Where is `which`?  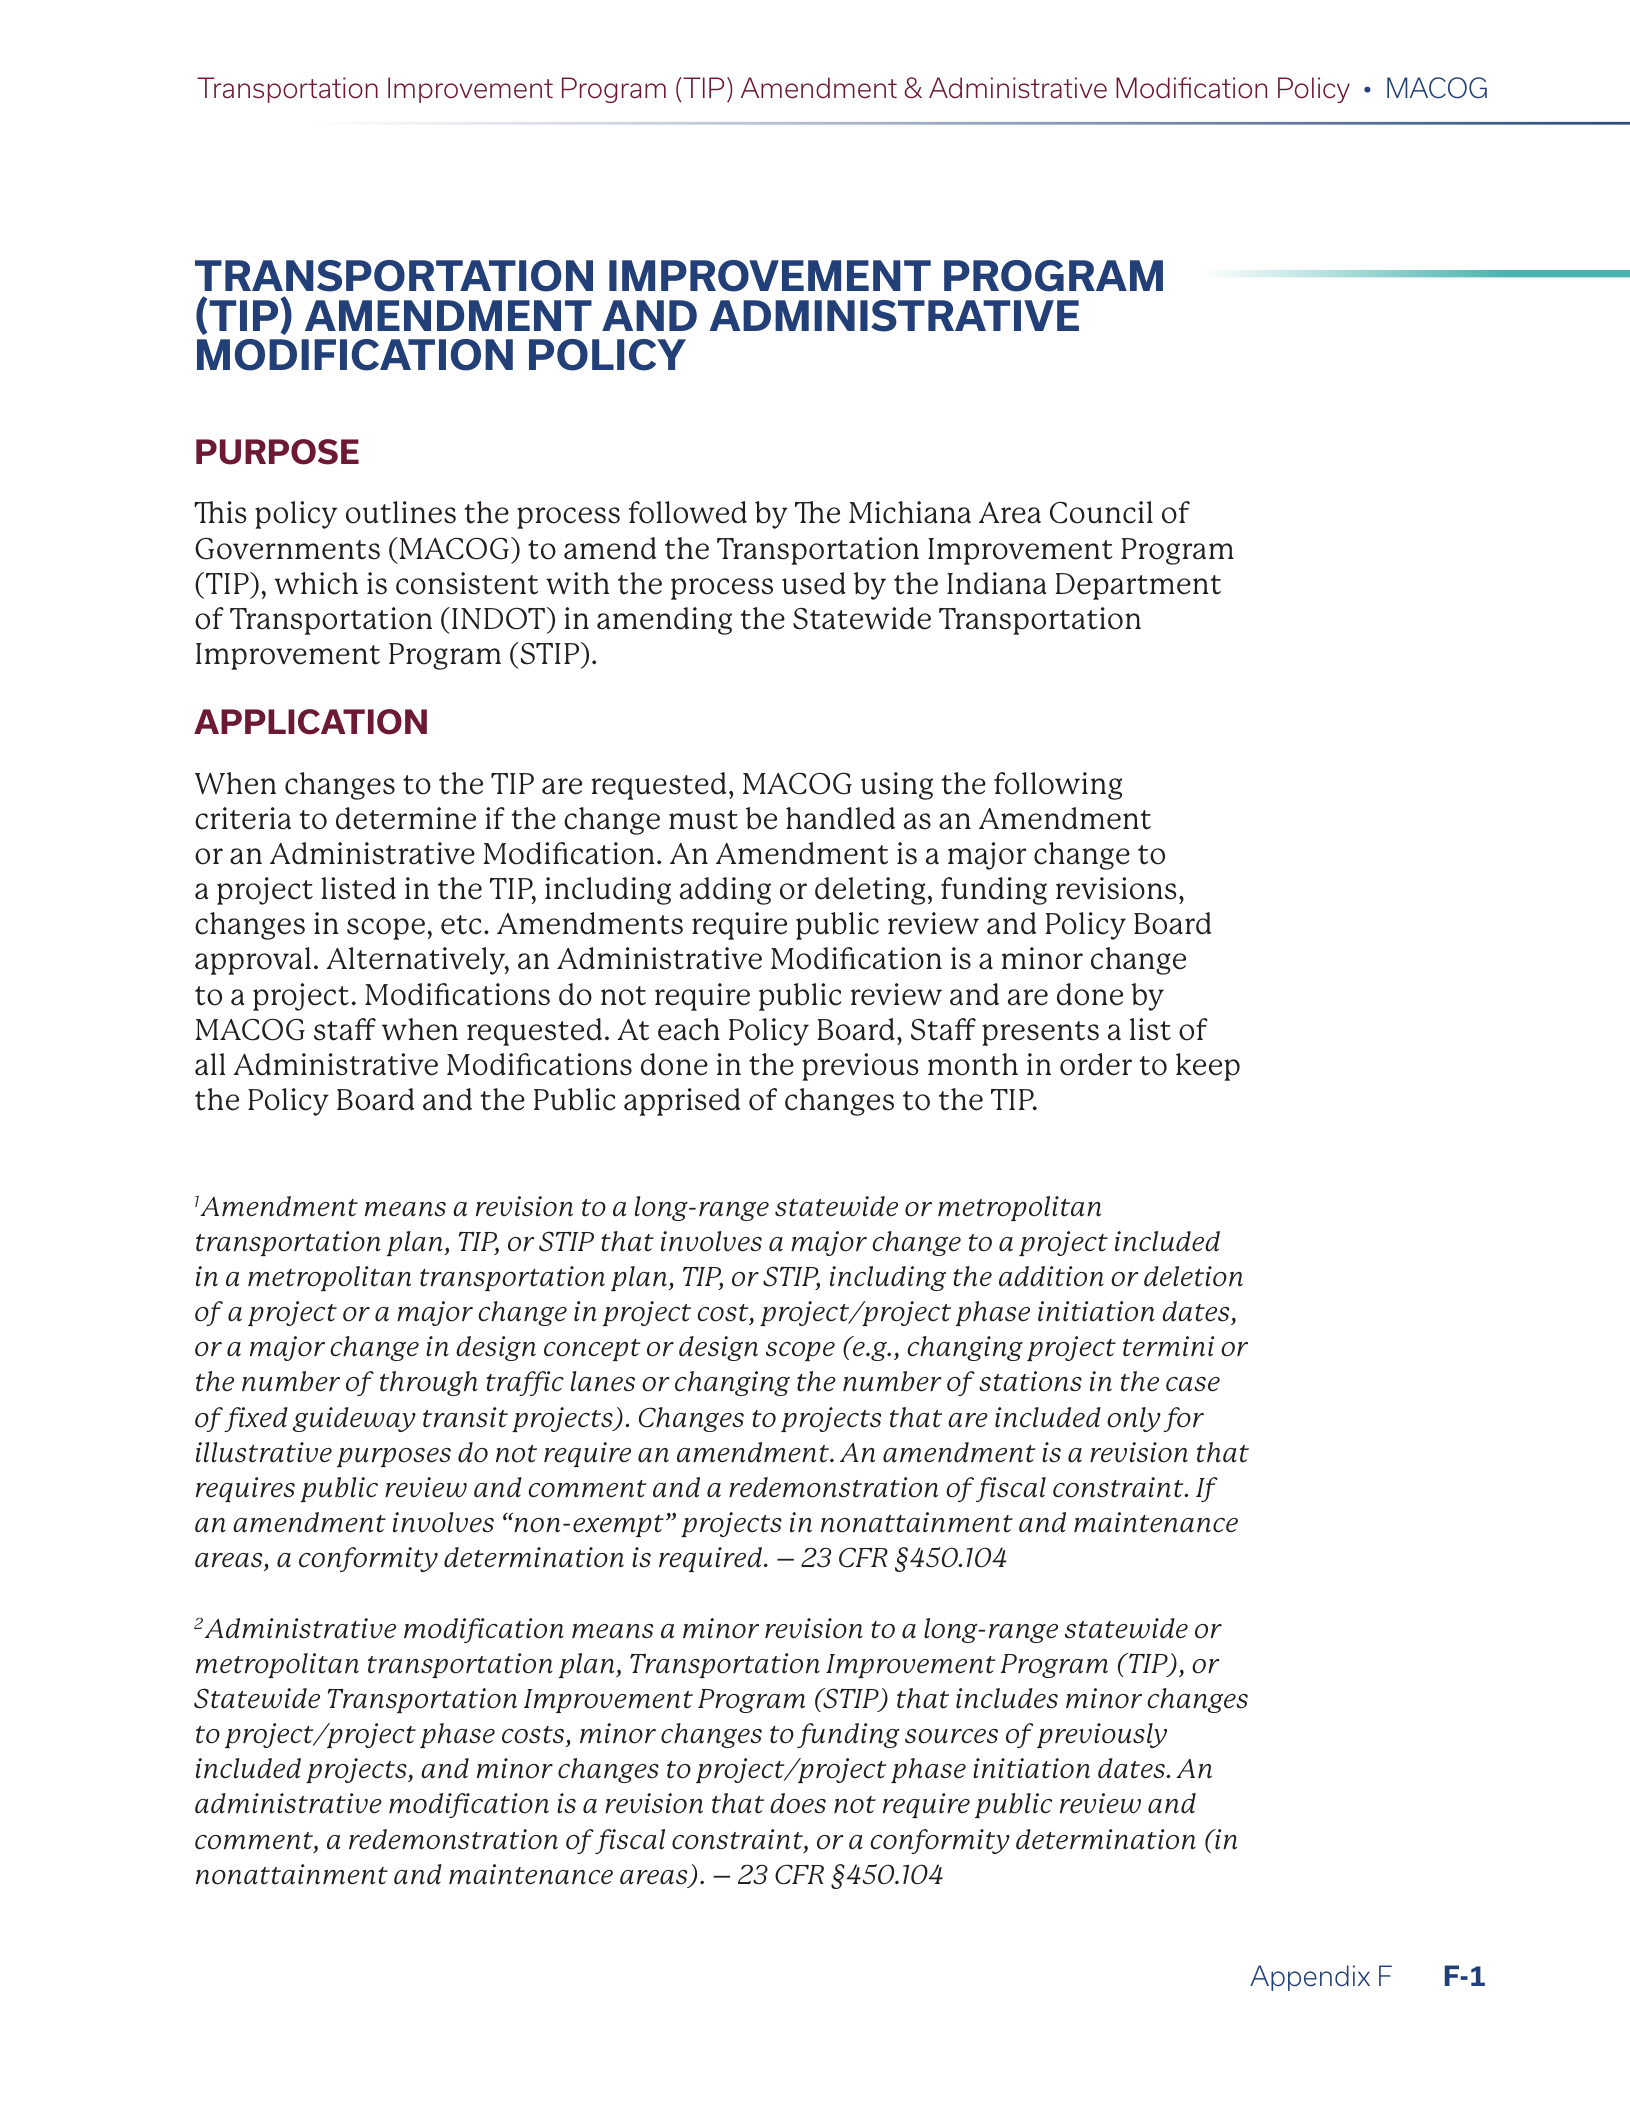
which is located at coordinates (316, 583).
